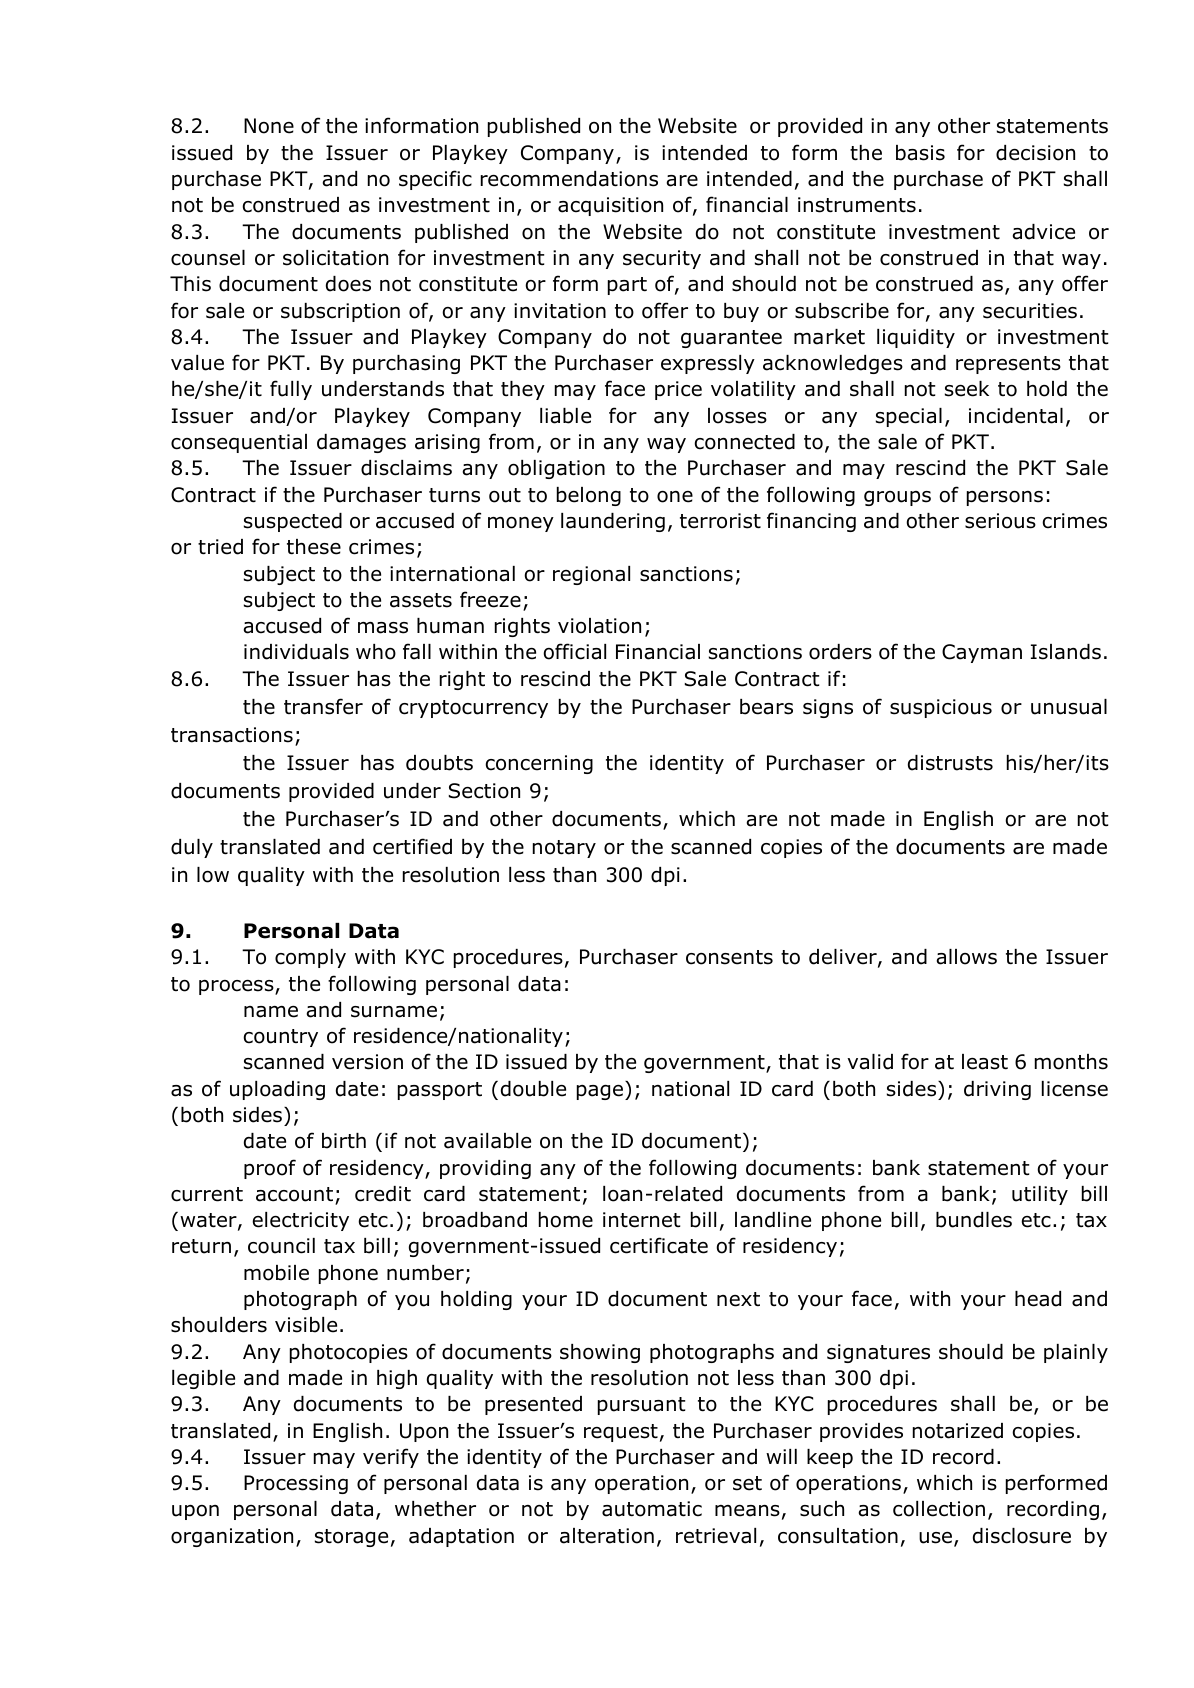  What do you see at coordinates (589, 496) in the page?
I see `belong` at bounding box center [589, 496].
